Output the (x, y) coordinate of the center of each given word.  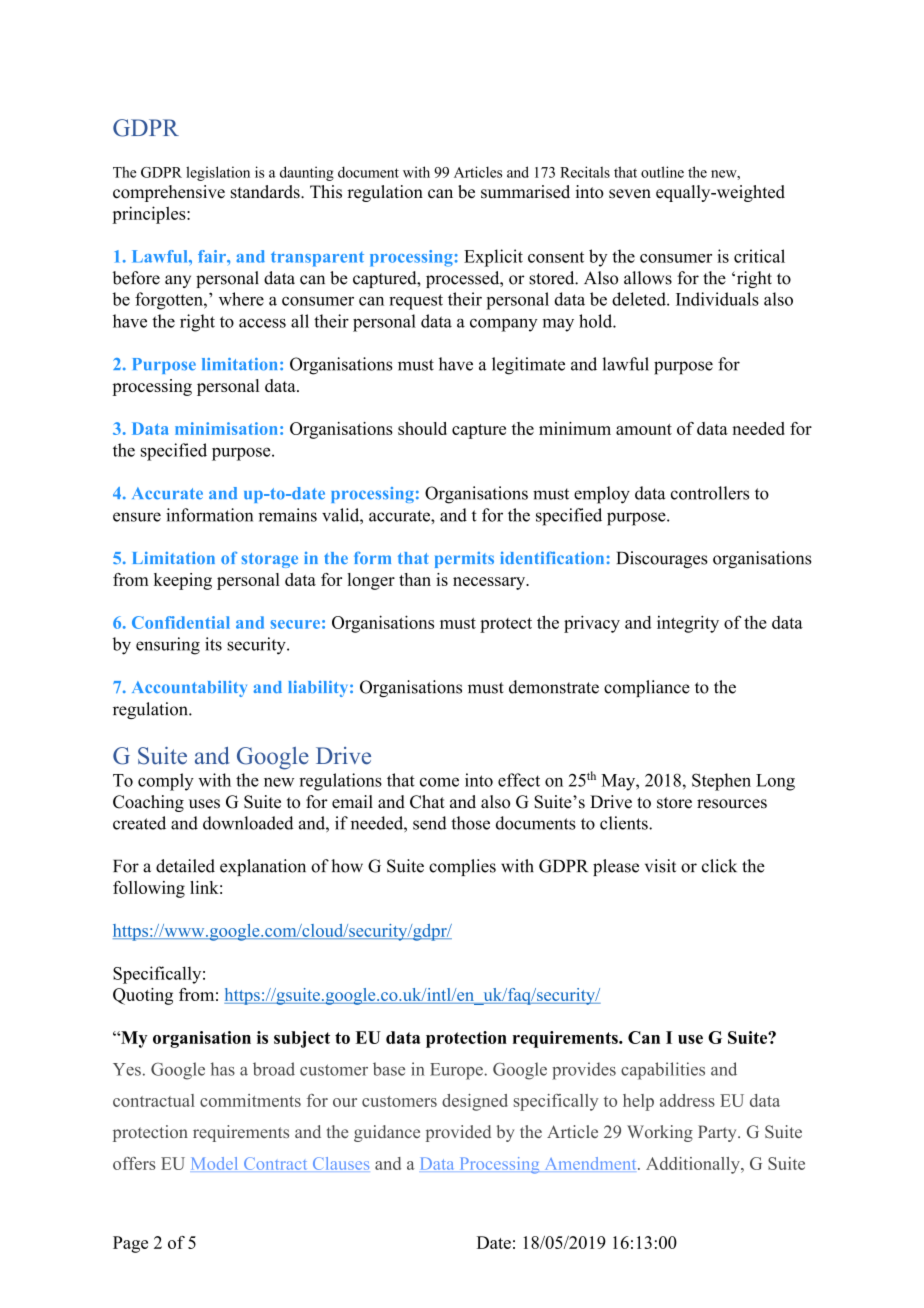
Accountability (189, 688)
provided (458, 1133)
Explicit (493, 258)
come (439, 782)
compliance (647, 688)
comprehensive (169, 193)
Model (214, 1163)
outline (662, 172)
